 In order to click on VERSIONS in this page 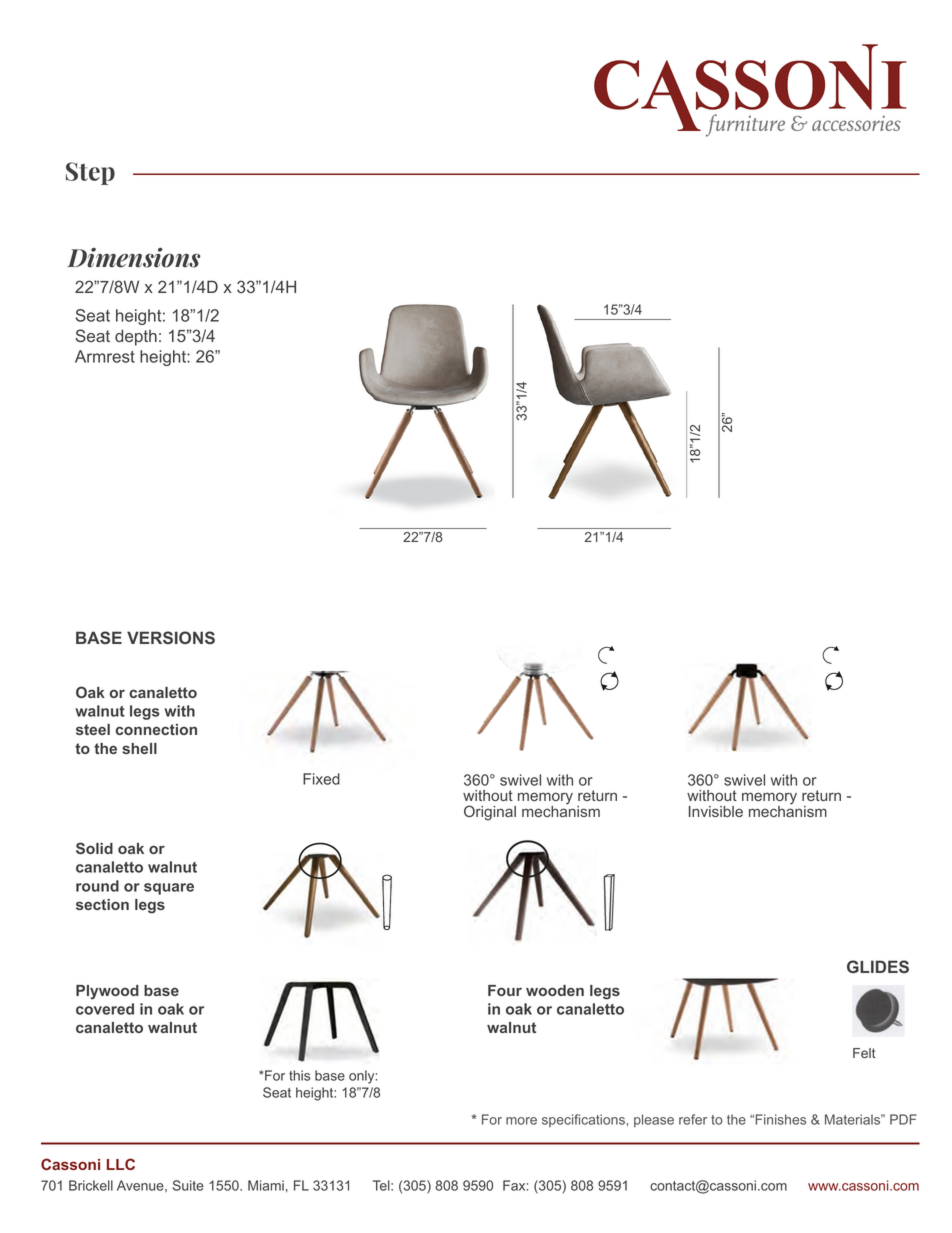, I will do `click(171, 637)`.
